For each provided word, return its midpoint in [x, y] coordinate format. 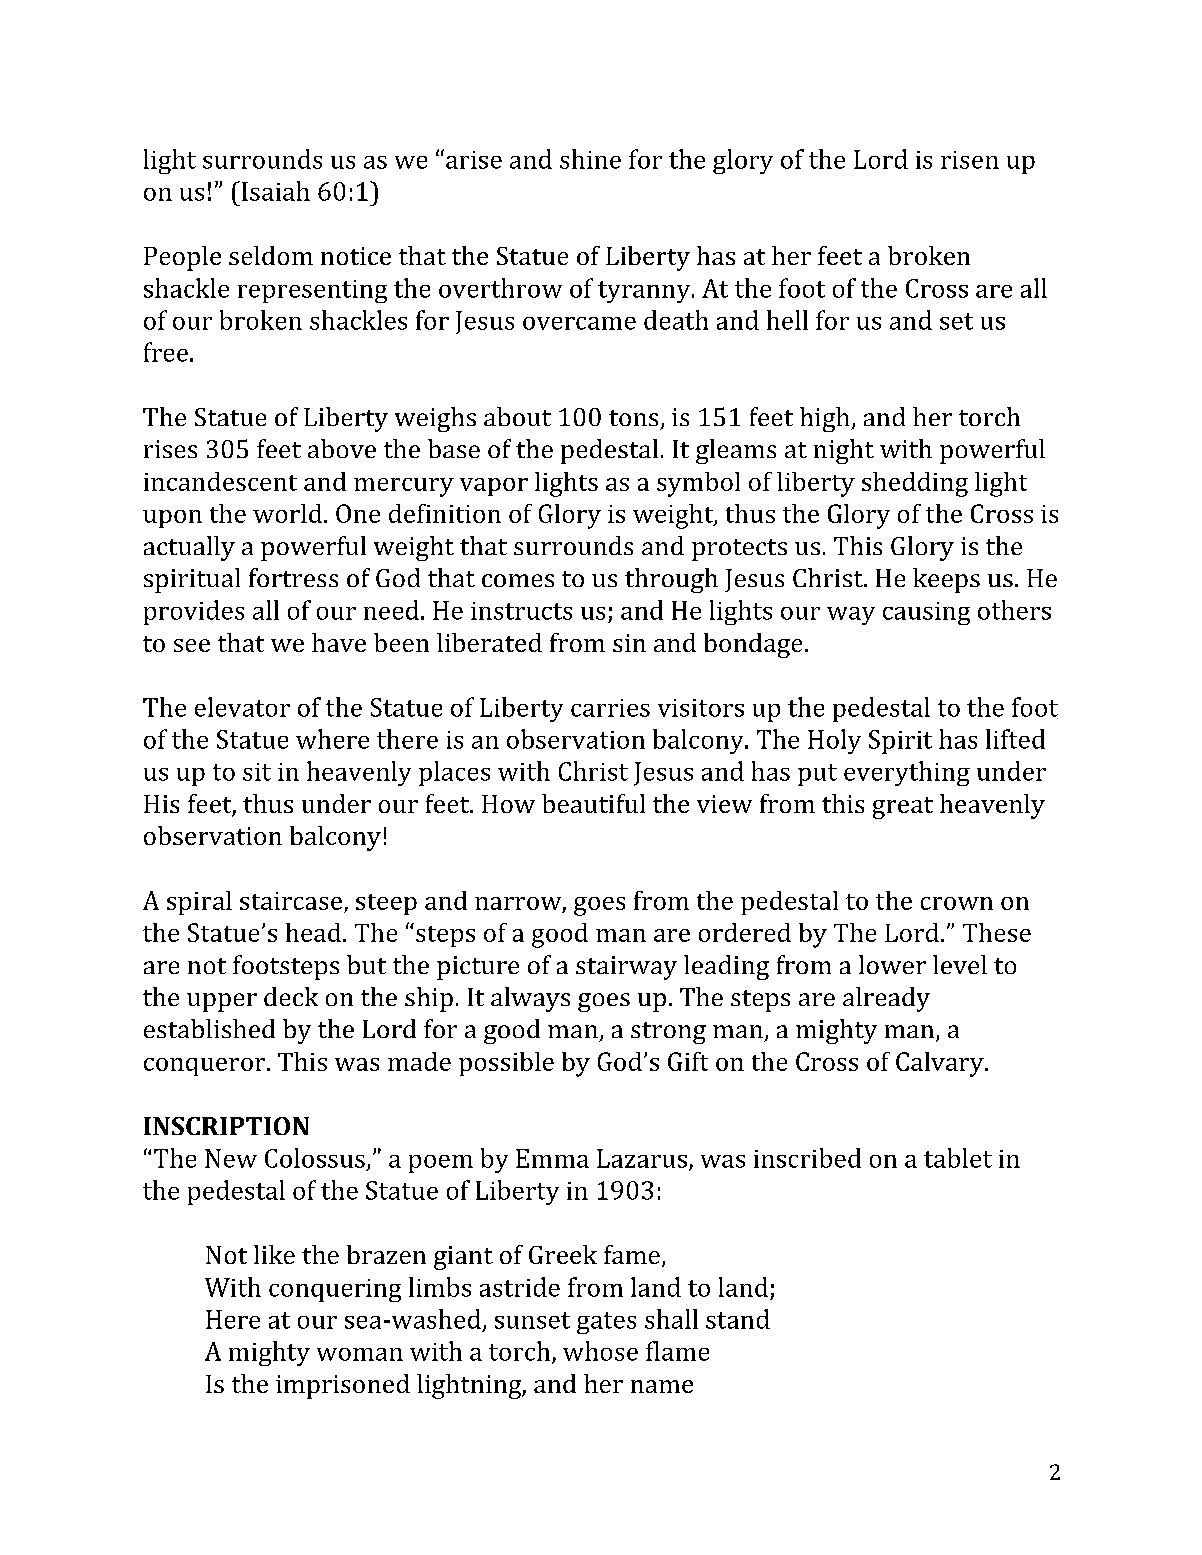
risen [970, 160]
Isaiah [274, 191]
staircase [291, 901]
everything [907, 773]
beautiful [593, 803]
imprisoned [343, 1386]
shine [590, 159]
